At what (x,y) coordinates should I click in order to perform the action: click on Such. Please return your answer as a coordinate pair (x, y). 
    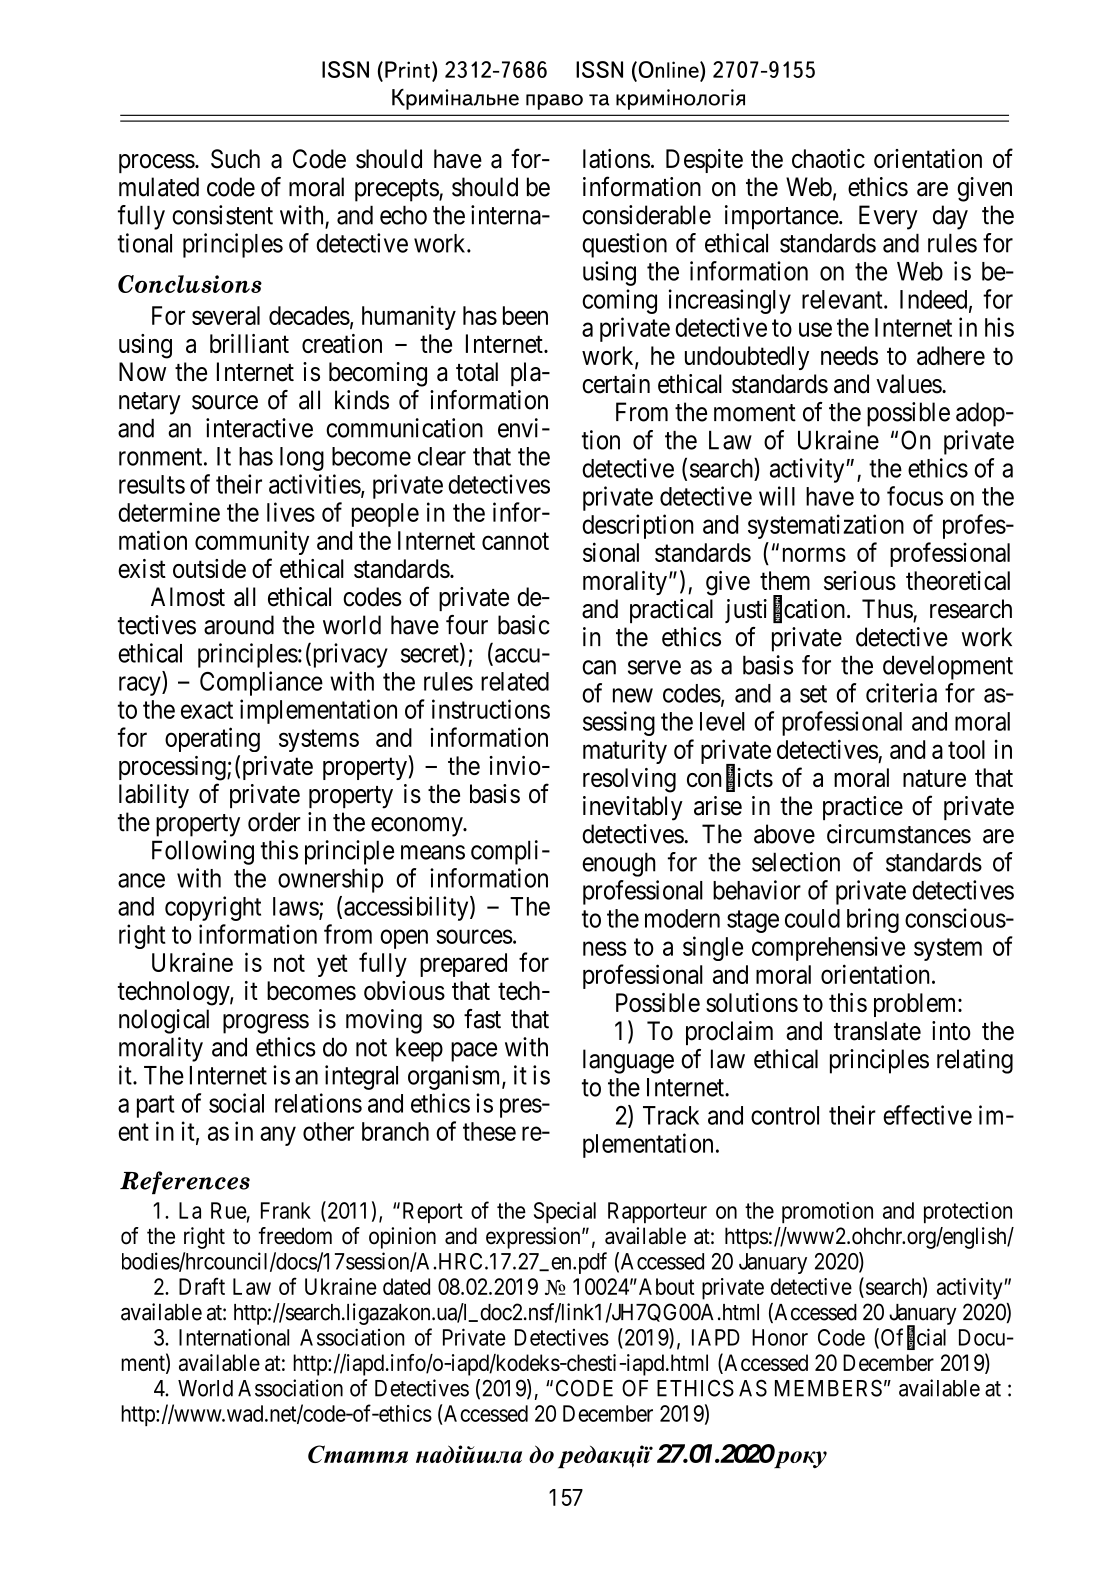
    Looking at the image, I should click on (235, 159).
